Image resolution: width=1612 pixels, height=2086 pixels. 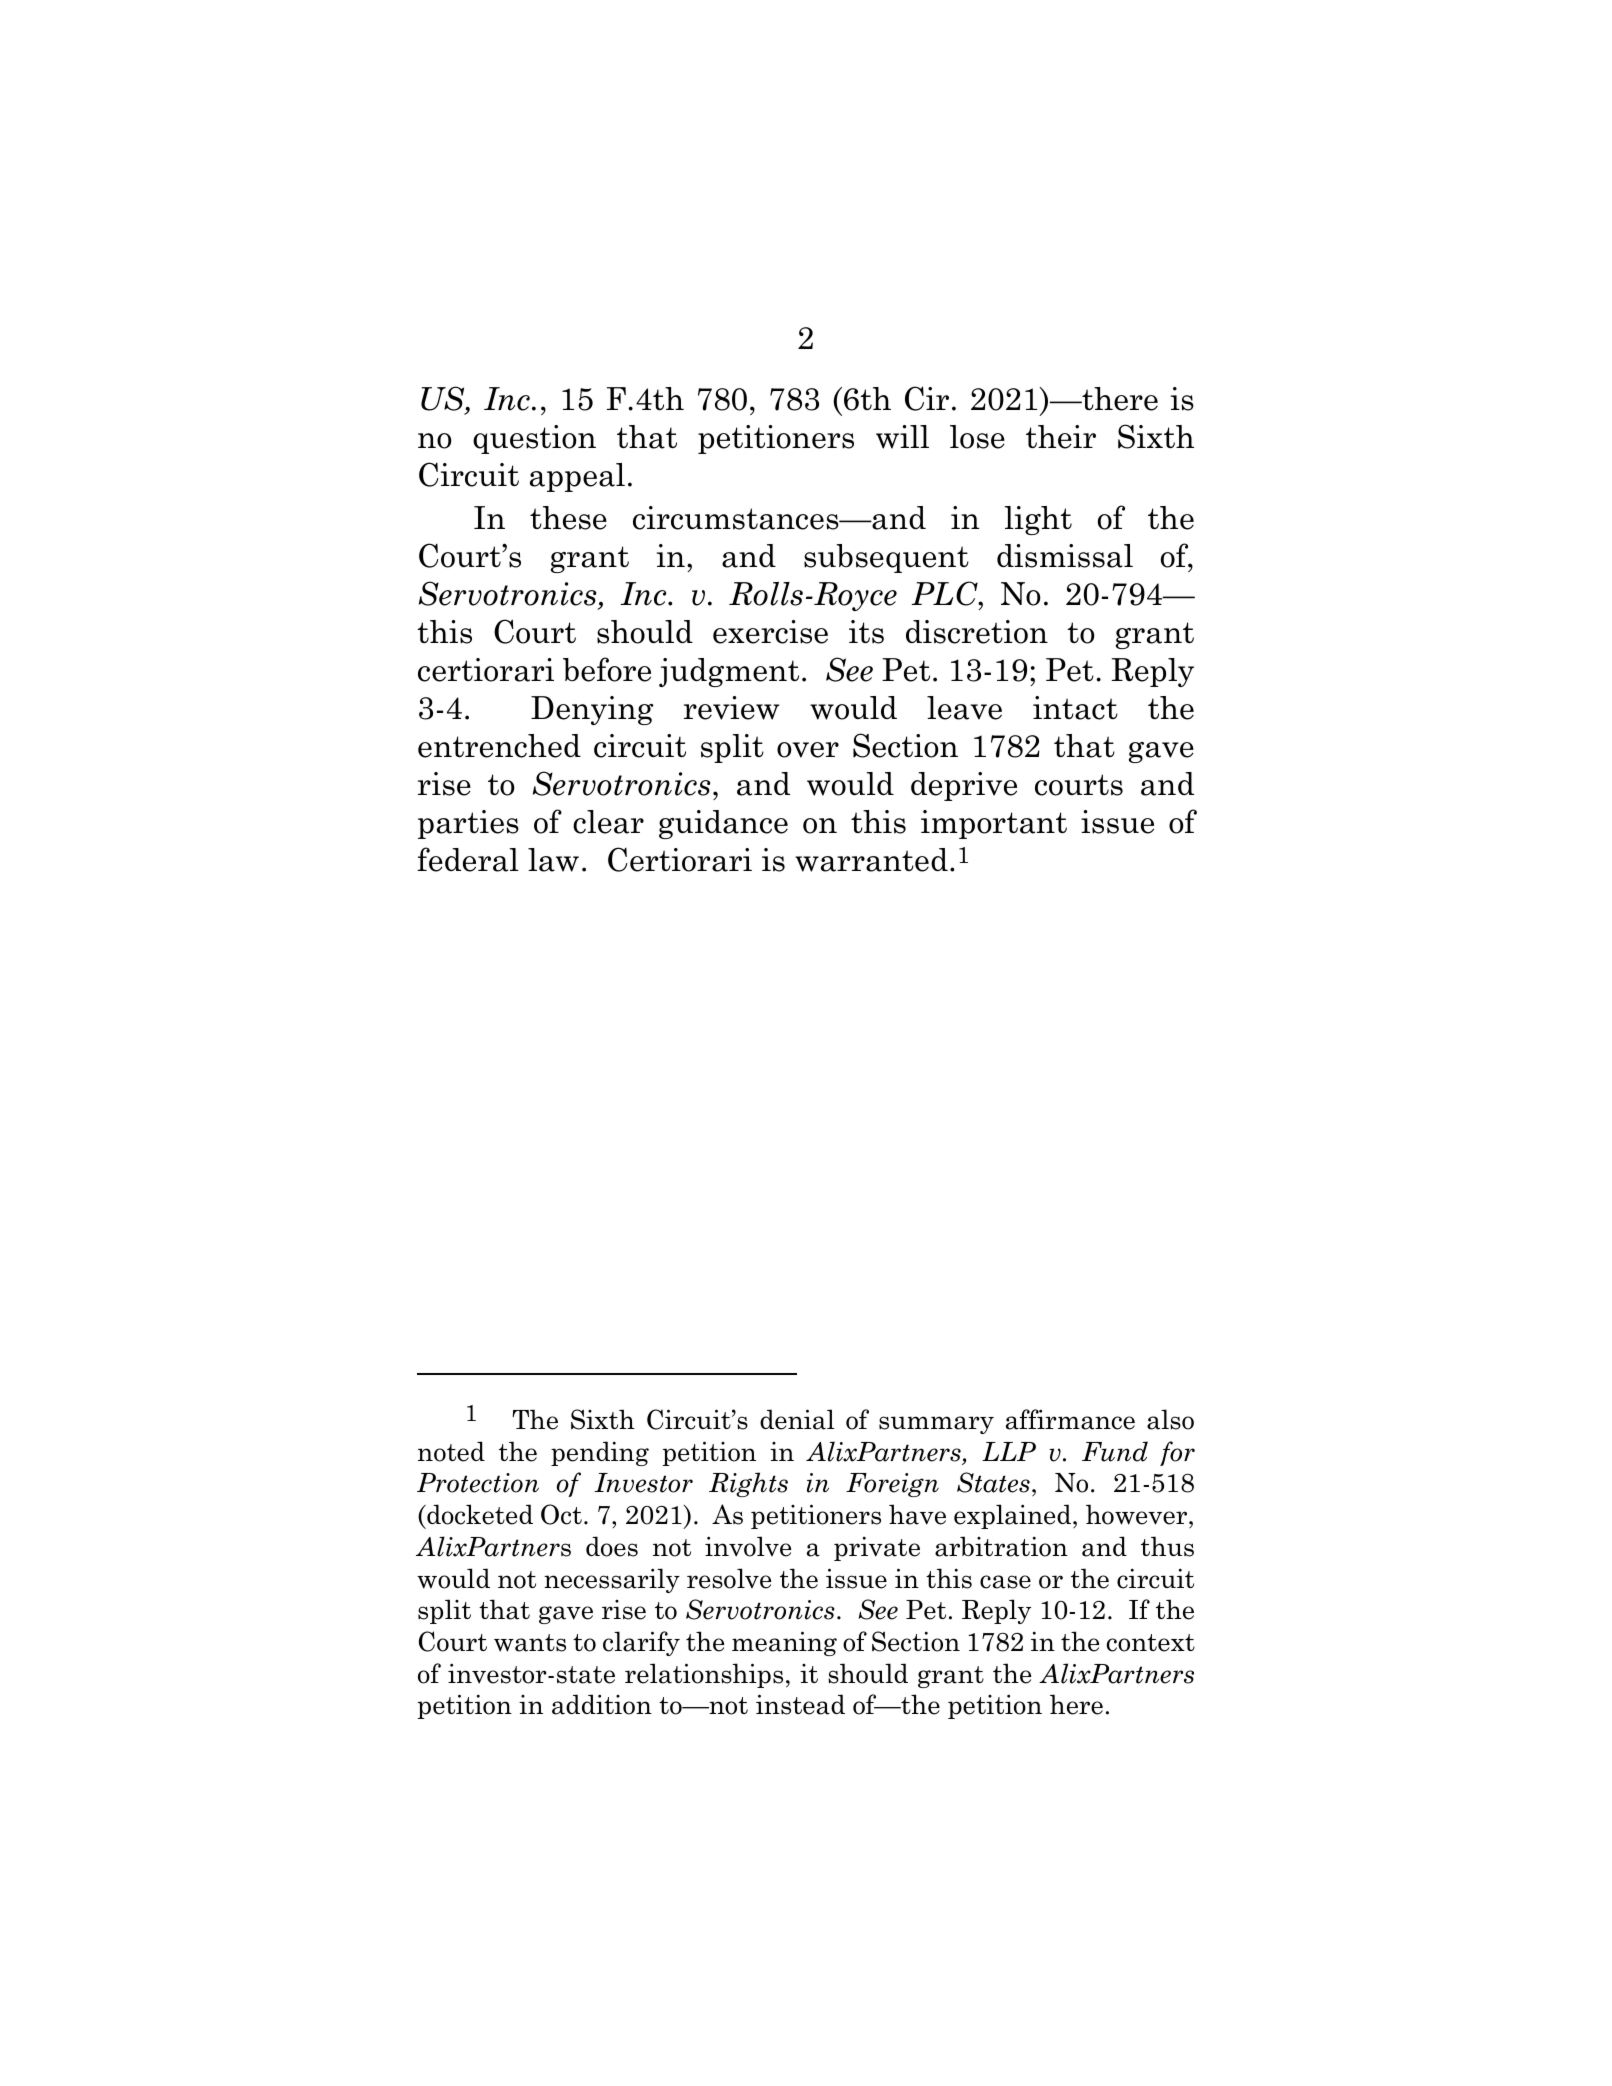 What do you see at coordinates (1170, 1419) in the screenshot?
I see `also` at bounding box center [1170, 1419].
